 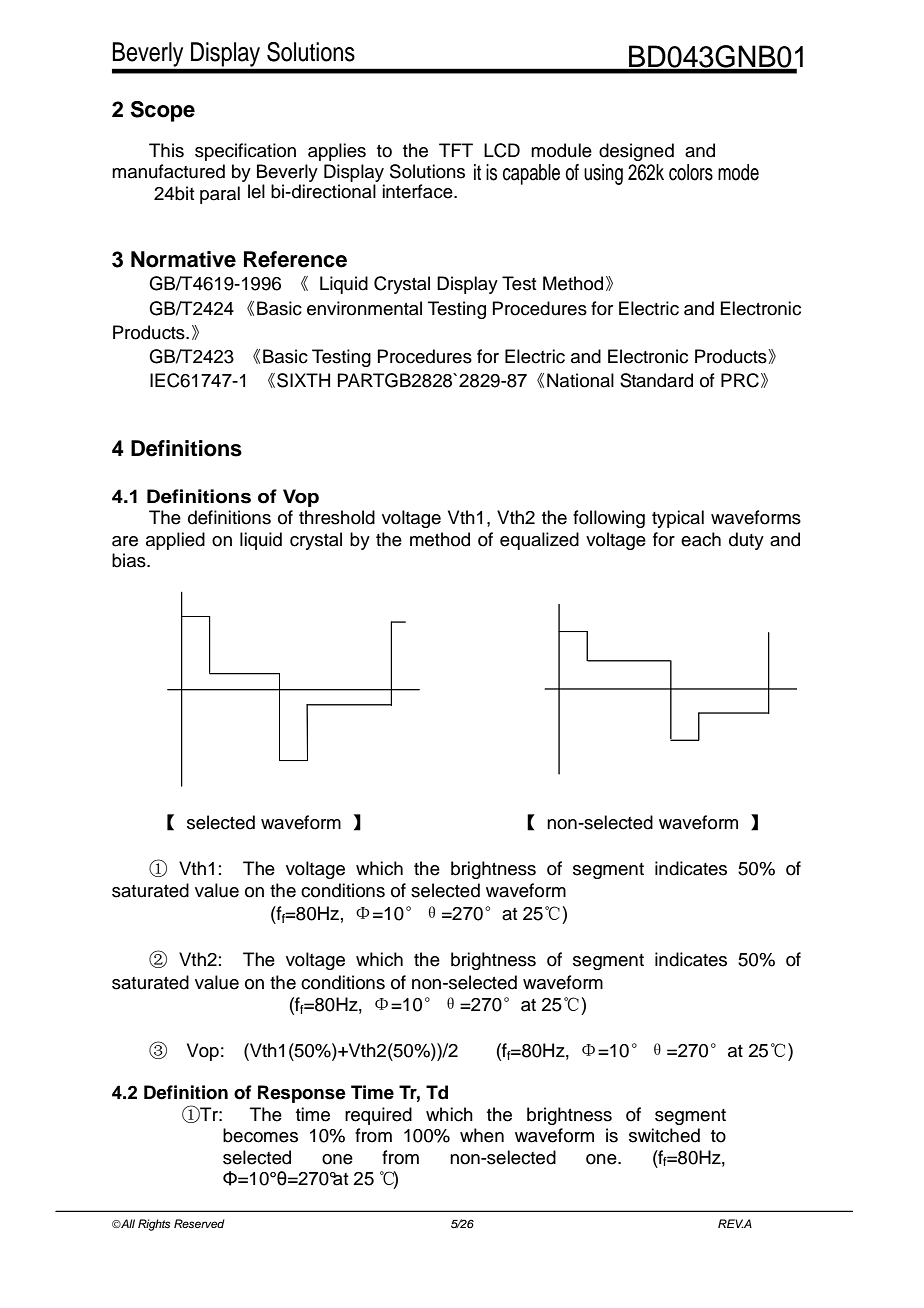 I want to click on This, so click(x=166, y=150).
